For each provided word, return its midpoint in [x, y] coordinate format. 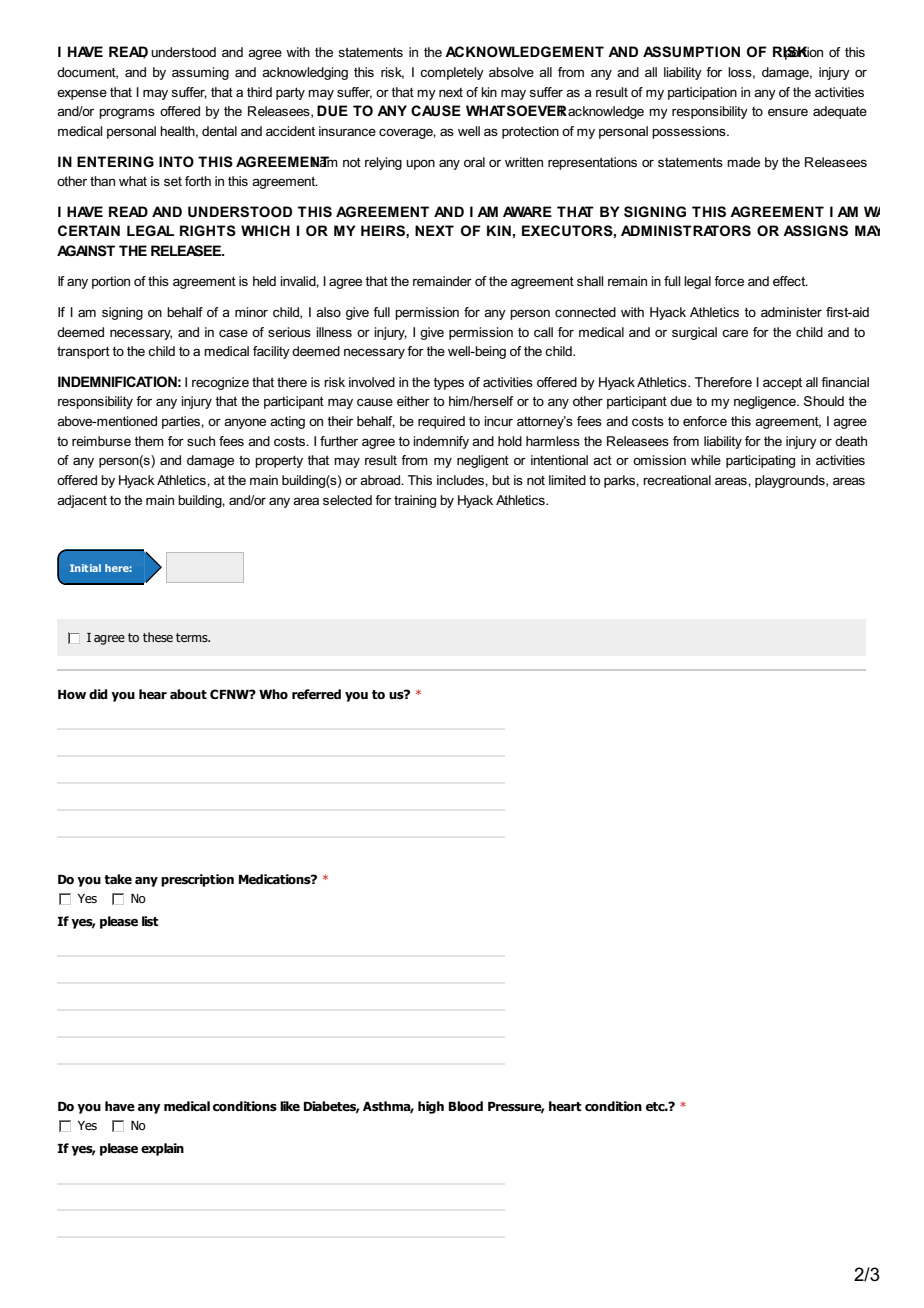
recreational [677, 480]
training [415, 501]
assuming [200, 73]
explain [162, 1149]
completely [452, 73]
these [158, 637]
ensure [788, 112]
